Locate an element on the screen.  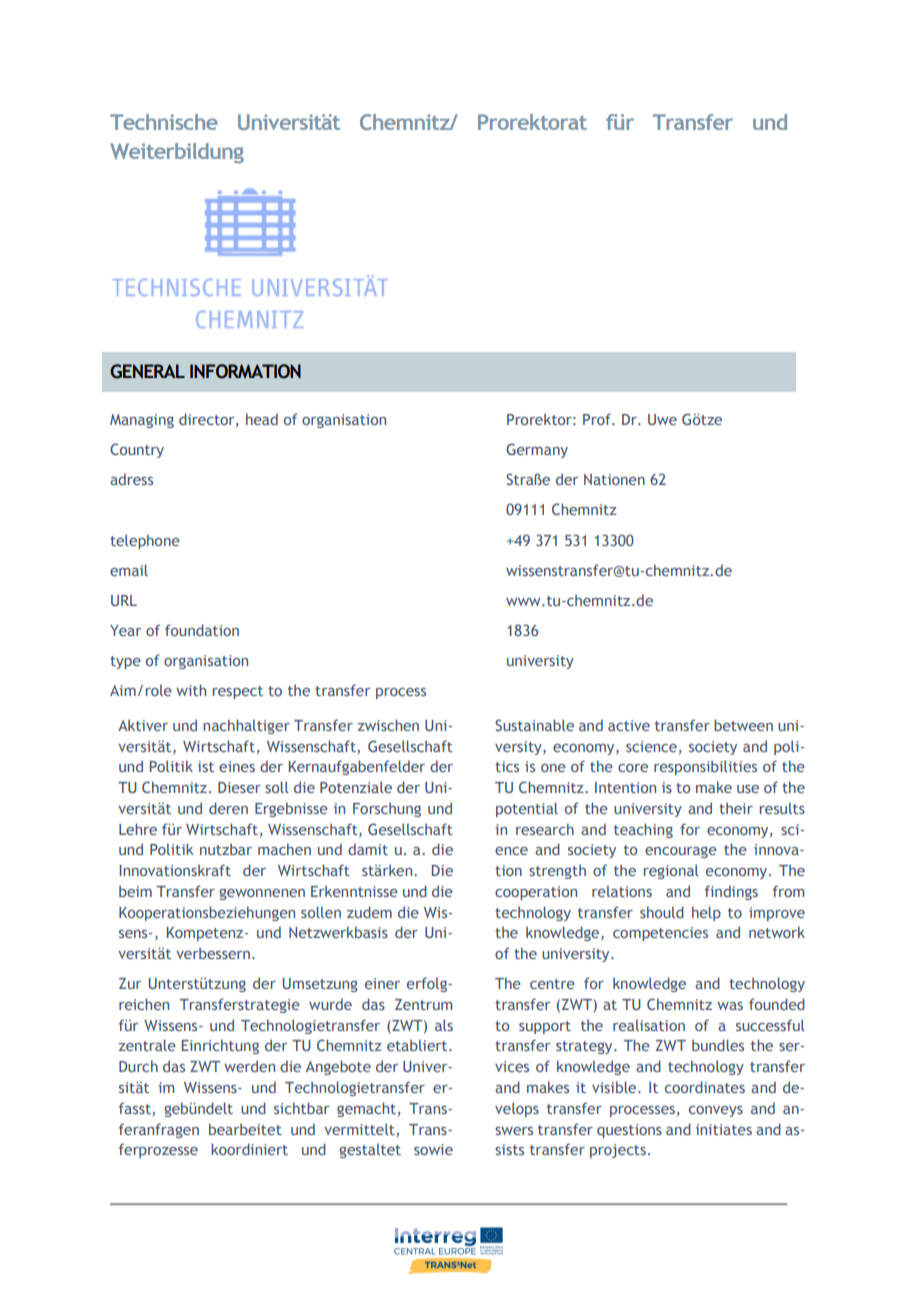
potential is located at coordinates (527, 809).
